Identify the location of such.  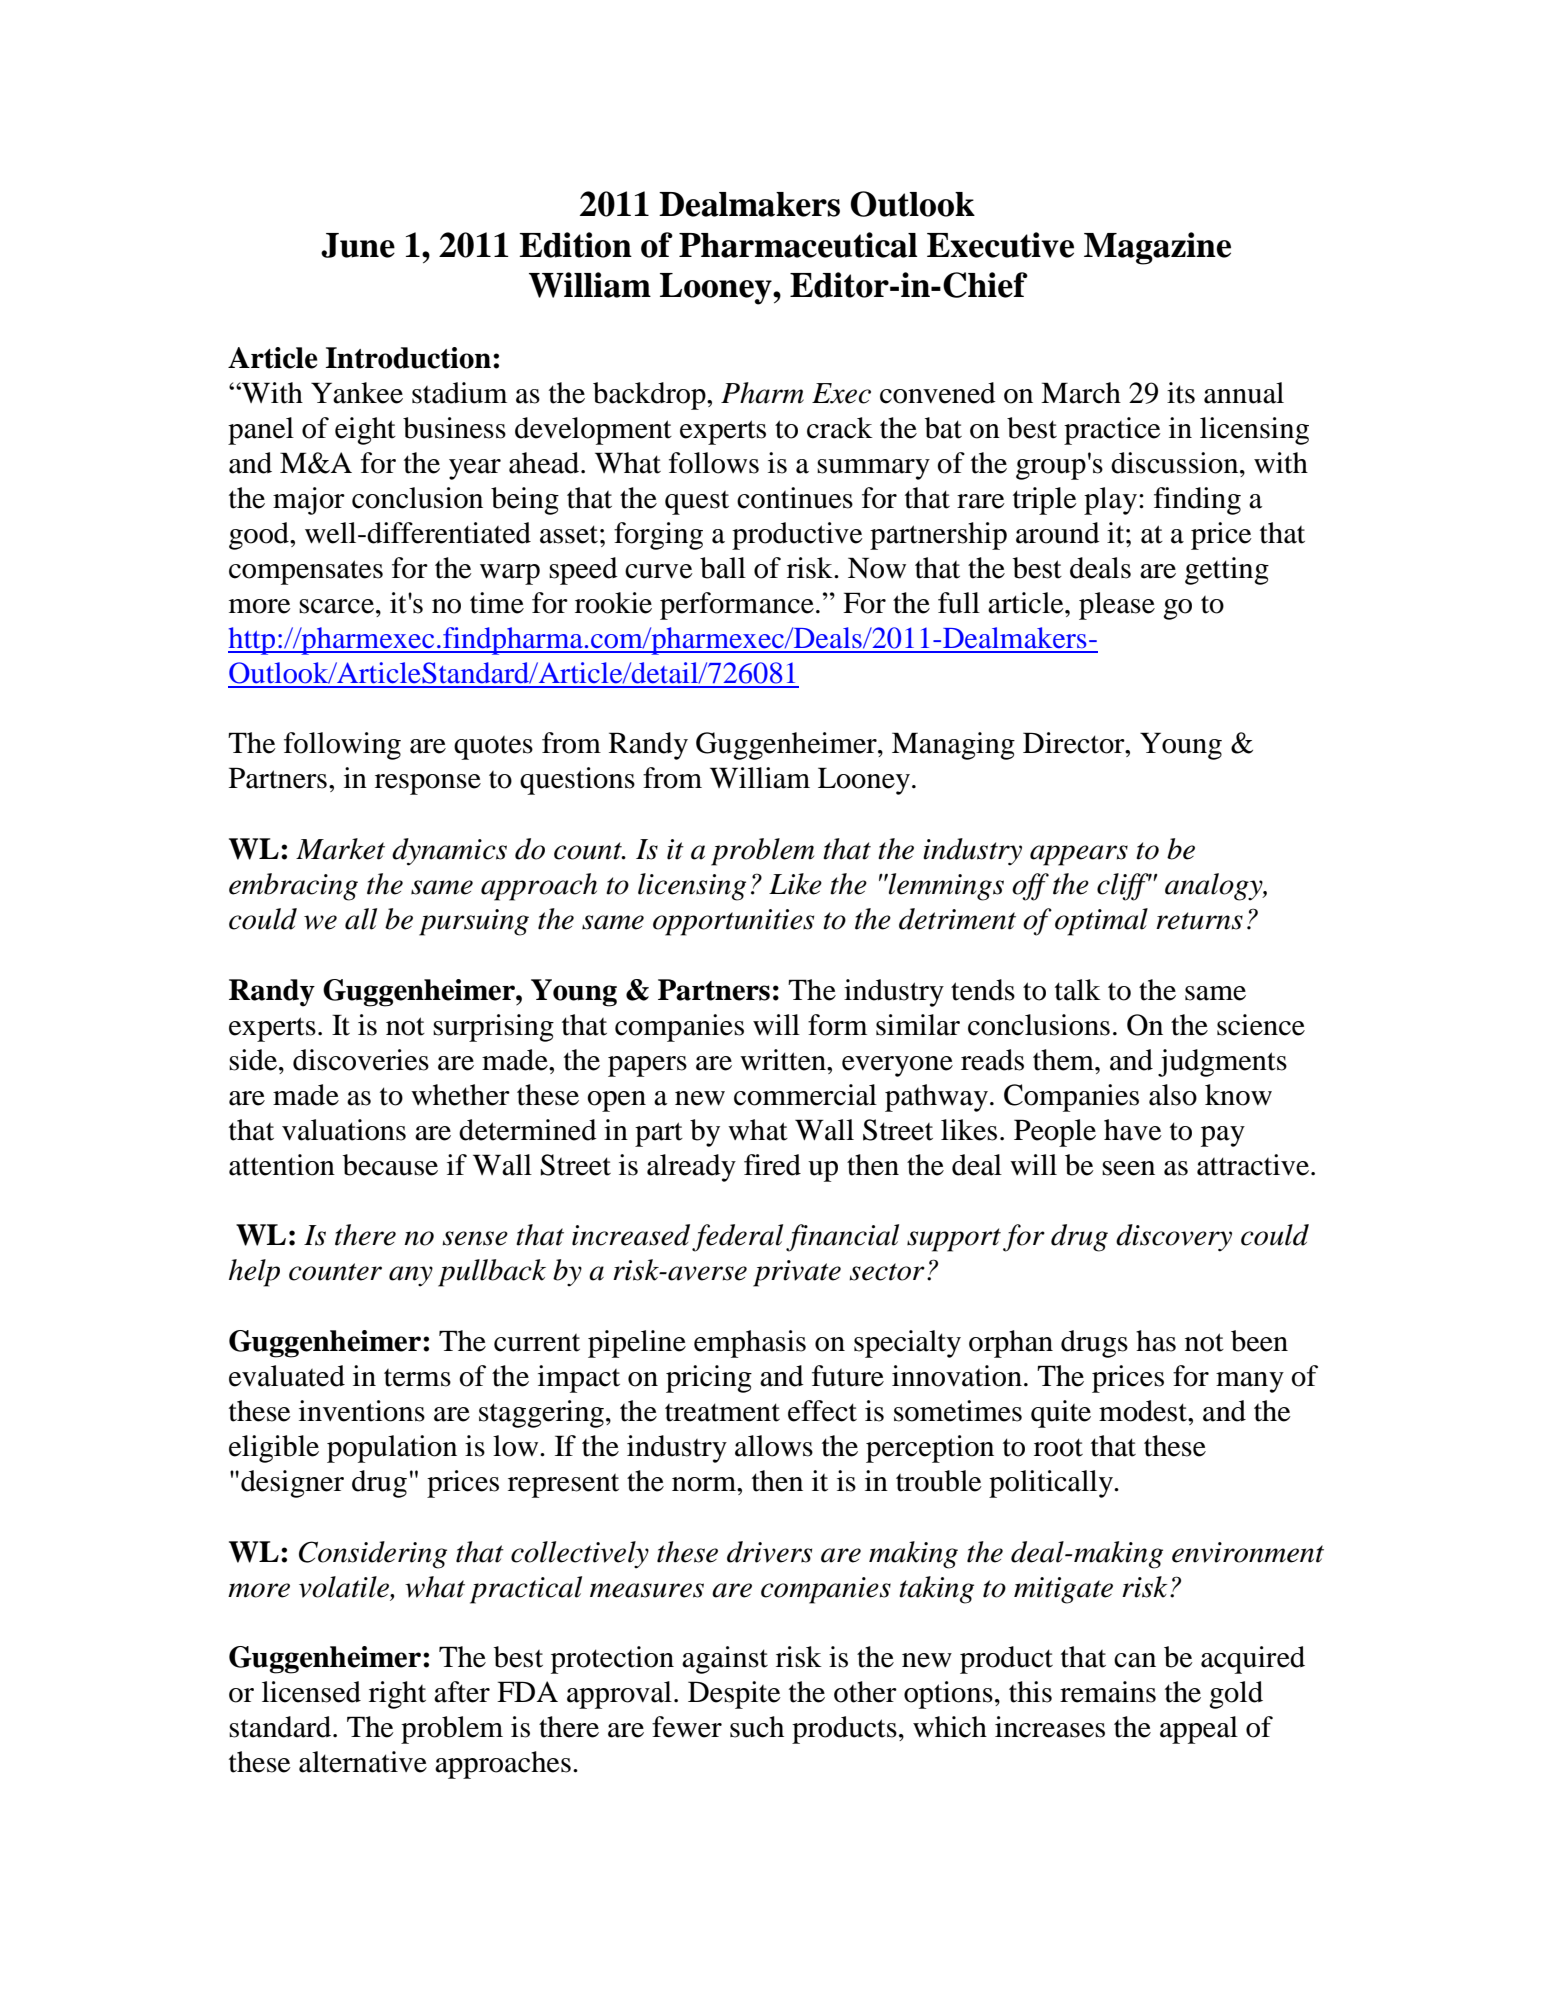
(757, 1727).
